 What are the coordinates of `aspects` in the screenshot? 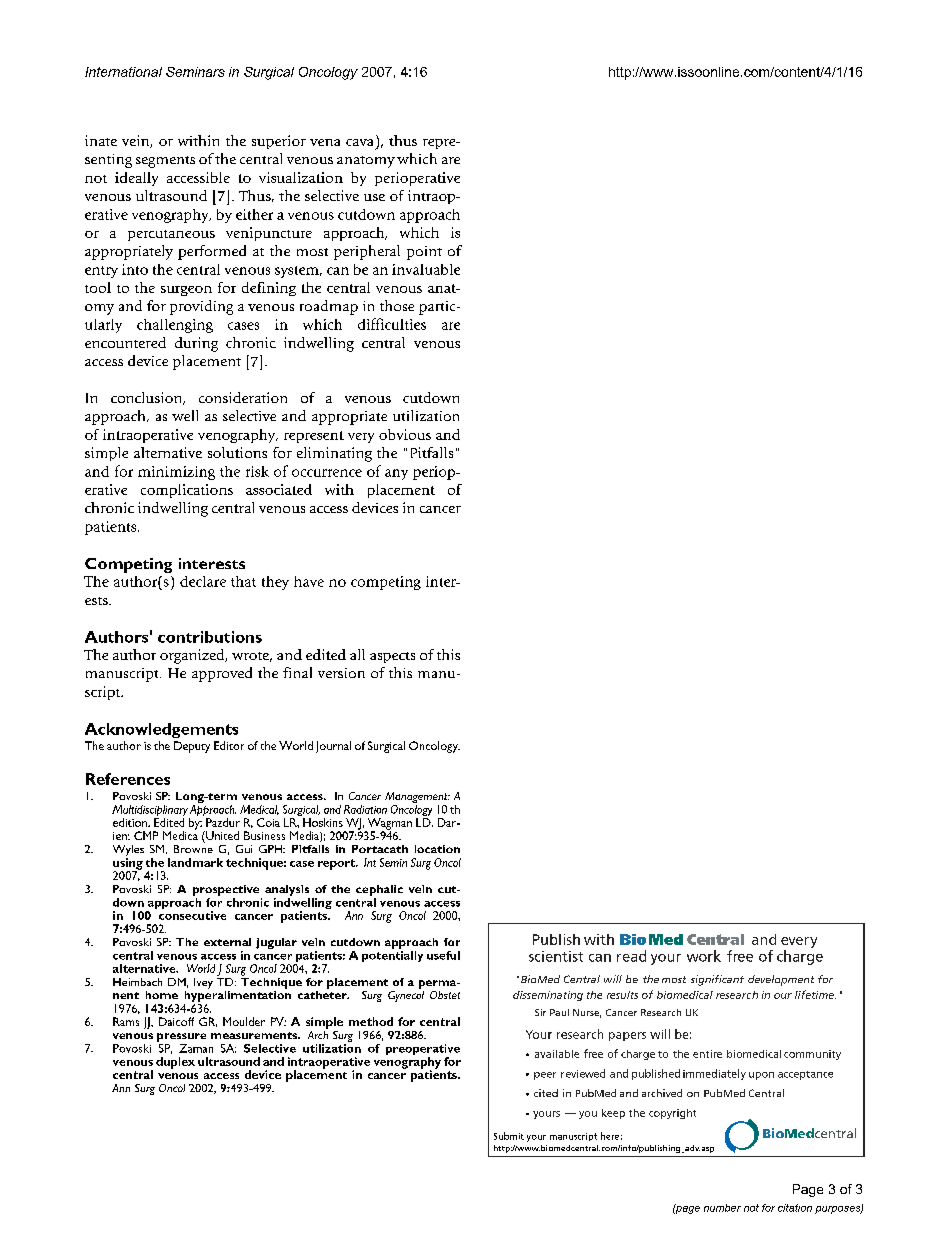 It's located at (392, 657).
